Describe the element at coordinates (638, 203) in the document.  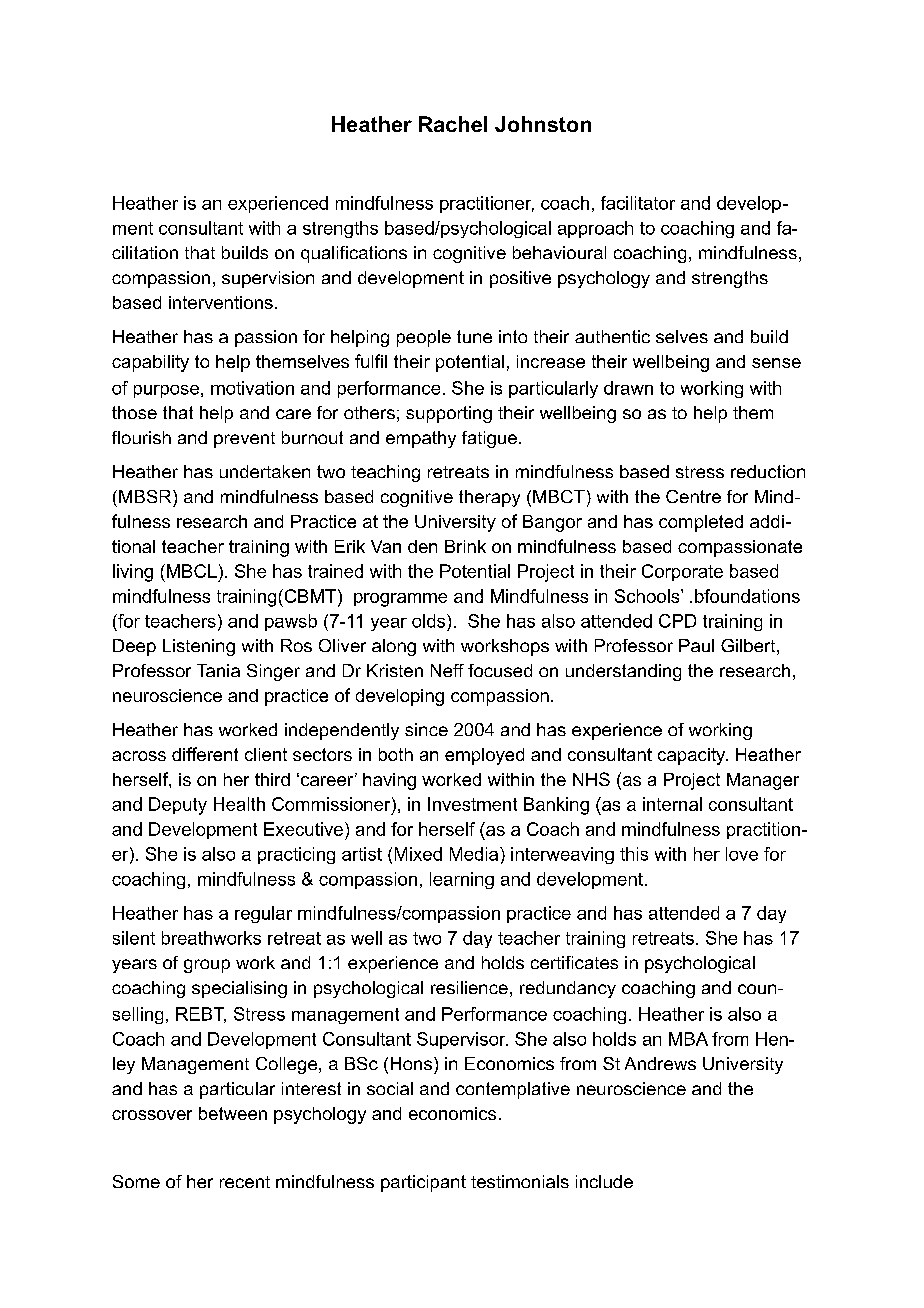
I see `facilitator` at that location.
